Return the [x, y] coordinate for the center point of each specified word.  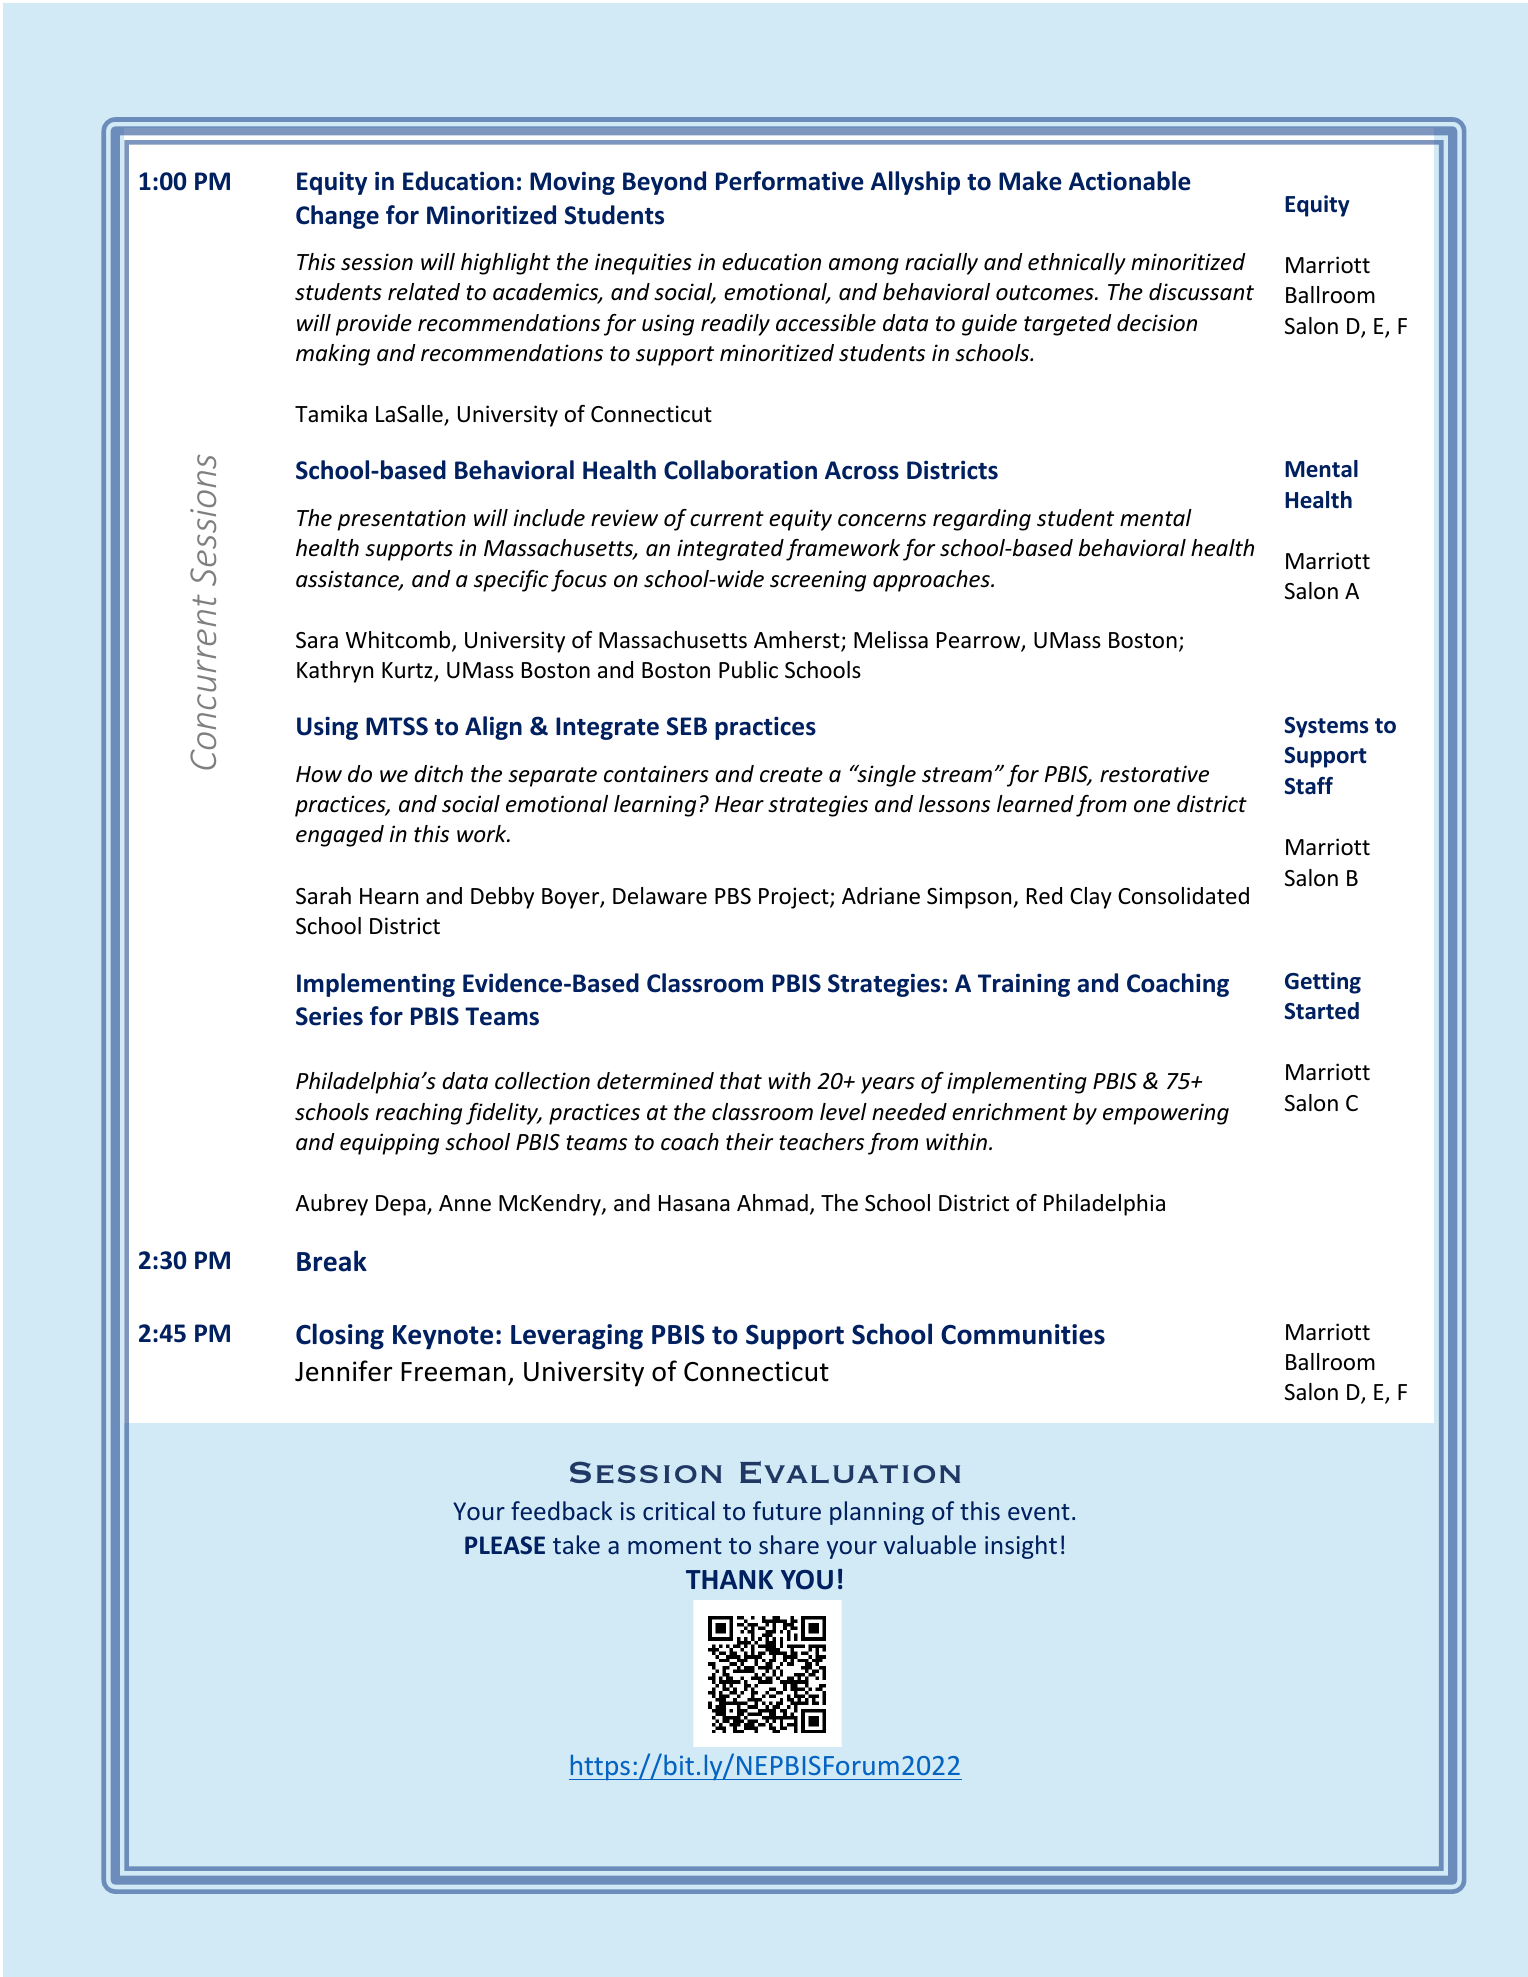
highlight [505, 264]
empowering [1166, 1114]
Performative [790, 181]
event [1039, 1512]
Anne [465, 1203]
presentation [401, 520]
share [789, 1544]
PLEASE [505, 1545]
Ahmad [772, 1203]
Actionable [1130, 181]
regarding [982, 520]
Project [795, 898]
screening [818, 581]
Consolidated [1183, 896]
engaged [340, 836]
